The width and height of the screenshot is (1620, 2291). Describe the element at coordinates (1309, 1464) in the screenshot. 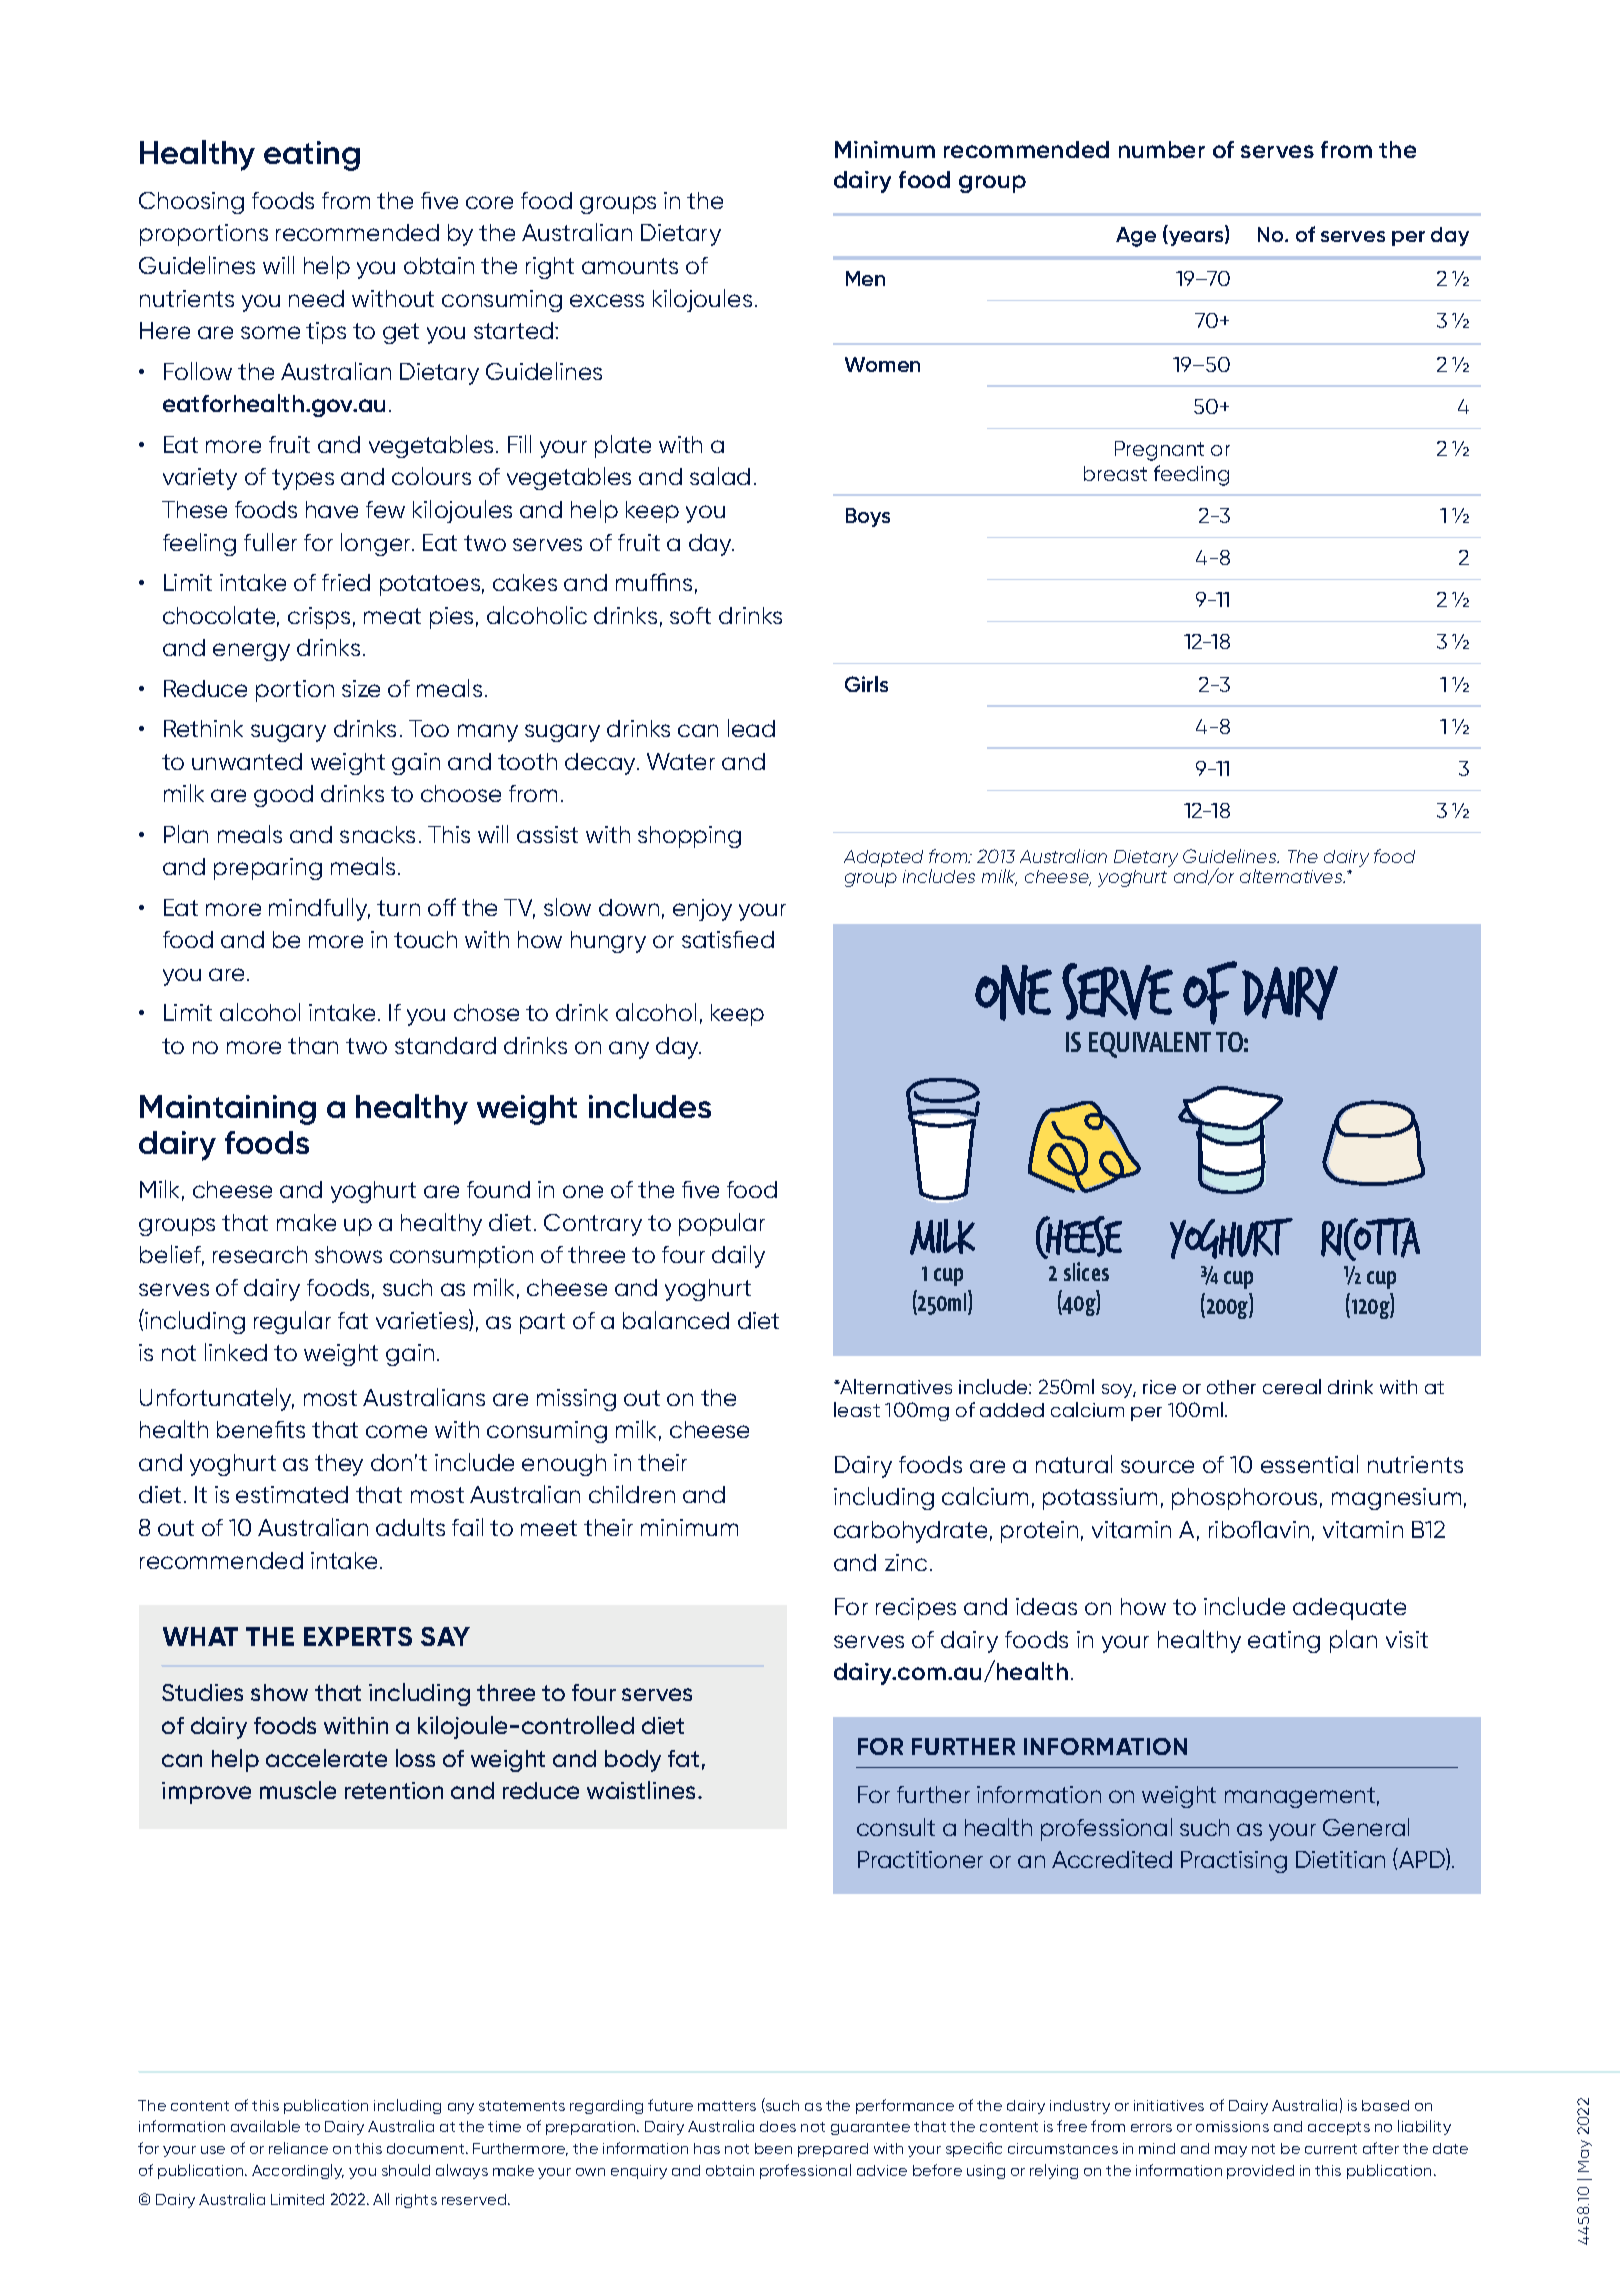

I see `essential` at that location.
